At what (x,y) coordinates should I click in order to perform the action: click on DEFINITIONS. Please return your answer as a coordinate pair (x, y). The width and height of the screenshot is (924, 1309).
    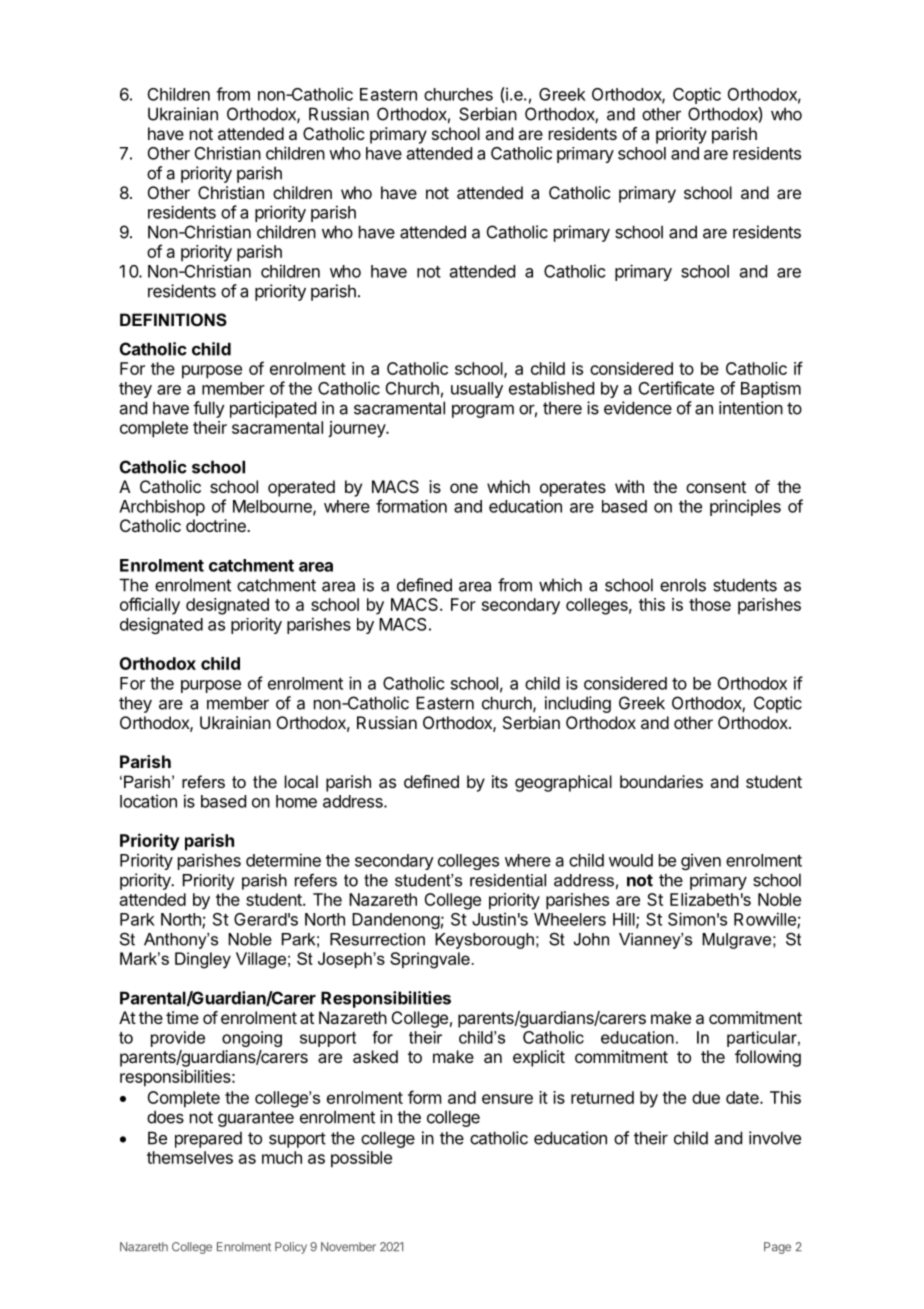
    Looking at the image, I should click on (173, 320).
